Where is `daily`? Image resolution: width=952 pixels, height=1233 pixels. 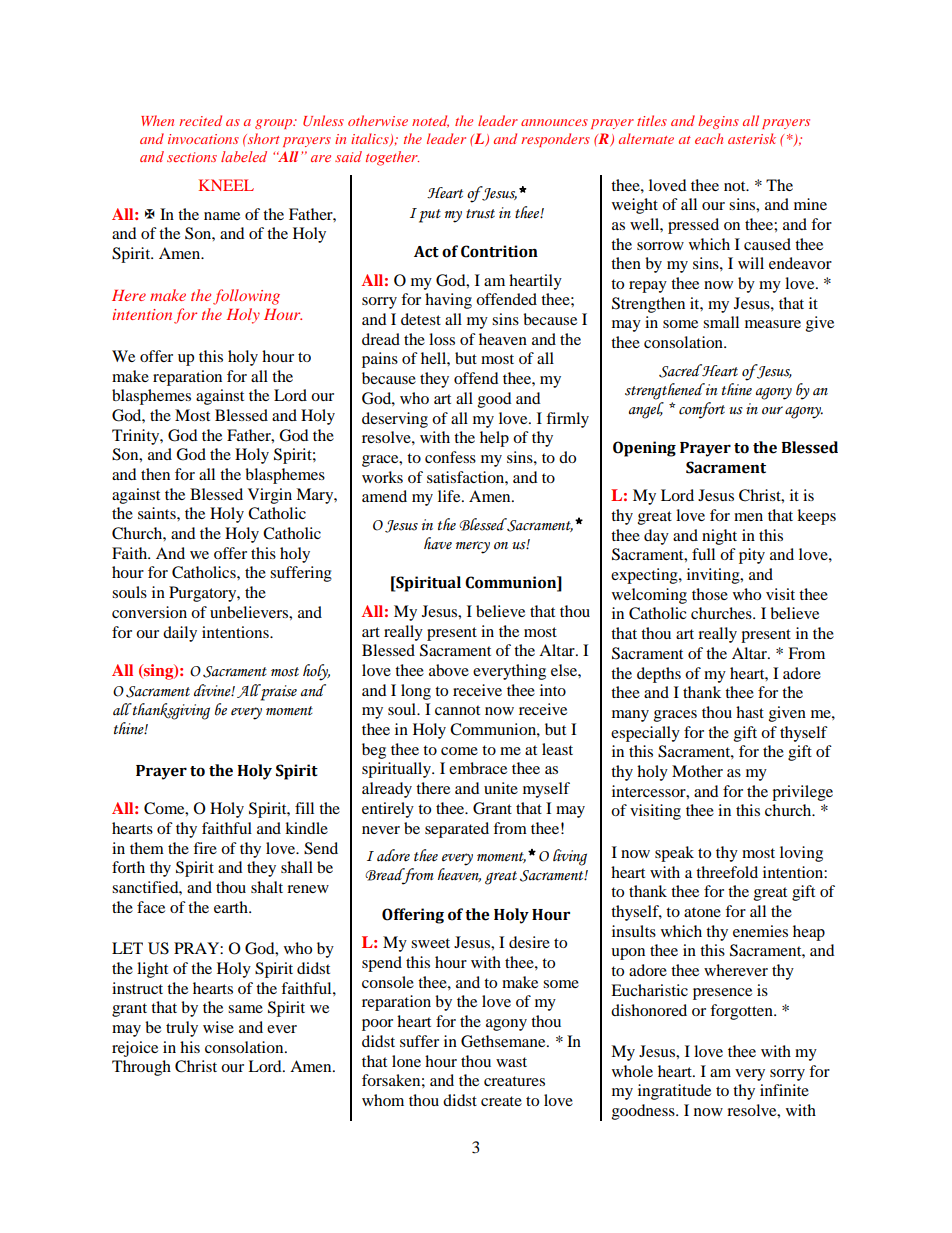 daily is located at coordinates (180, 634).
